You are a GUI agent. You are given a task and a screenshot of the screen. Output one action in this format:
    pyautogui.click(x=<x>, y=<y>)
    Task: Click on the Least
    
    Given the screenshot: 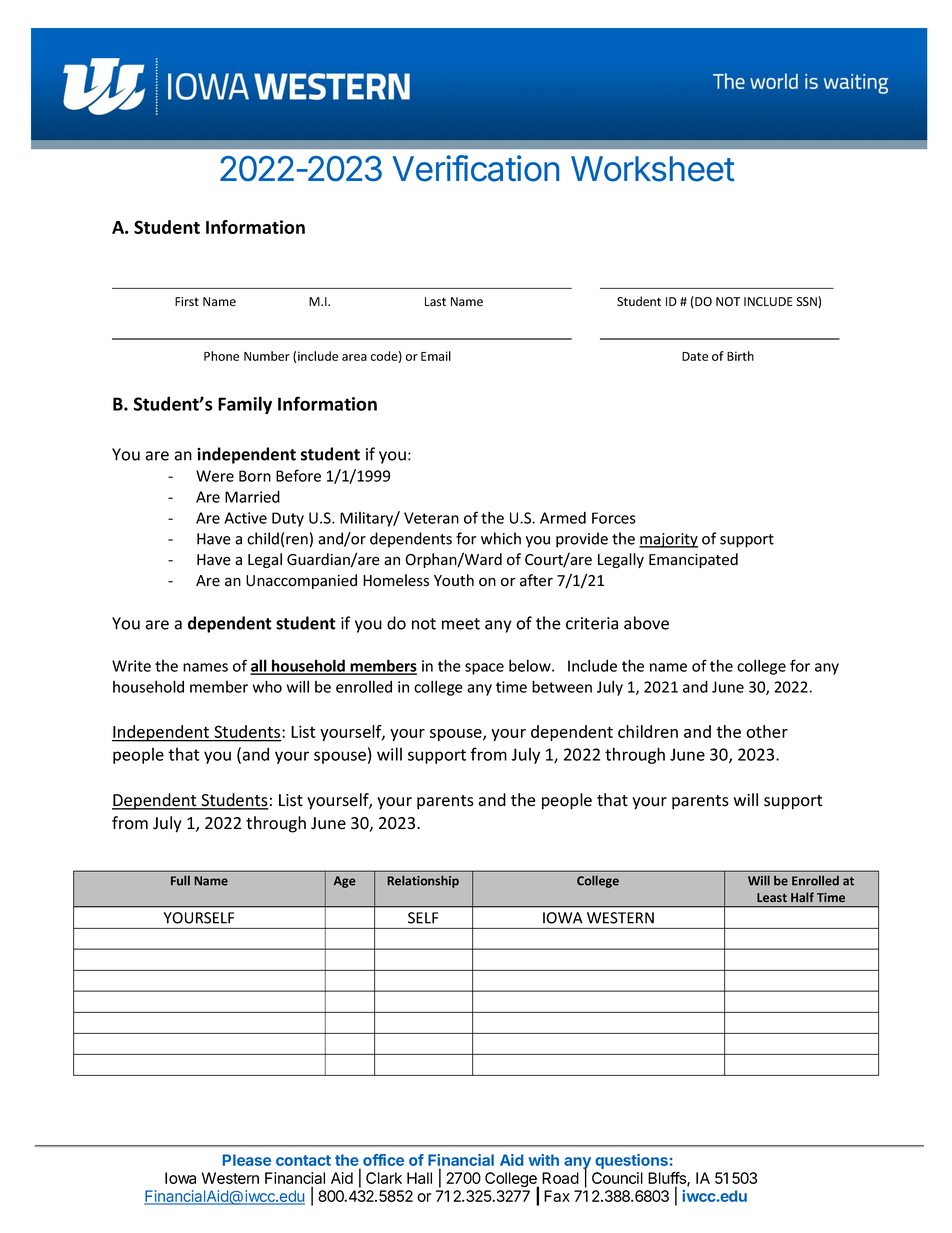 What is the action you would take?
    pyautogui.click(x=772, y=897)
